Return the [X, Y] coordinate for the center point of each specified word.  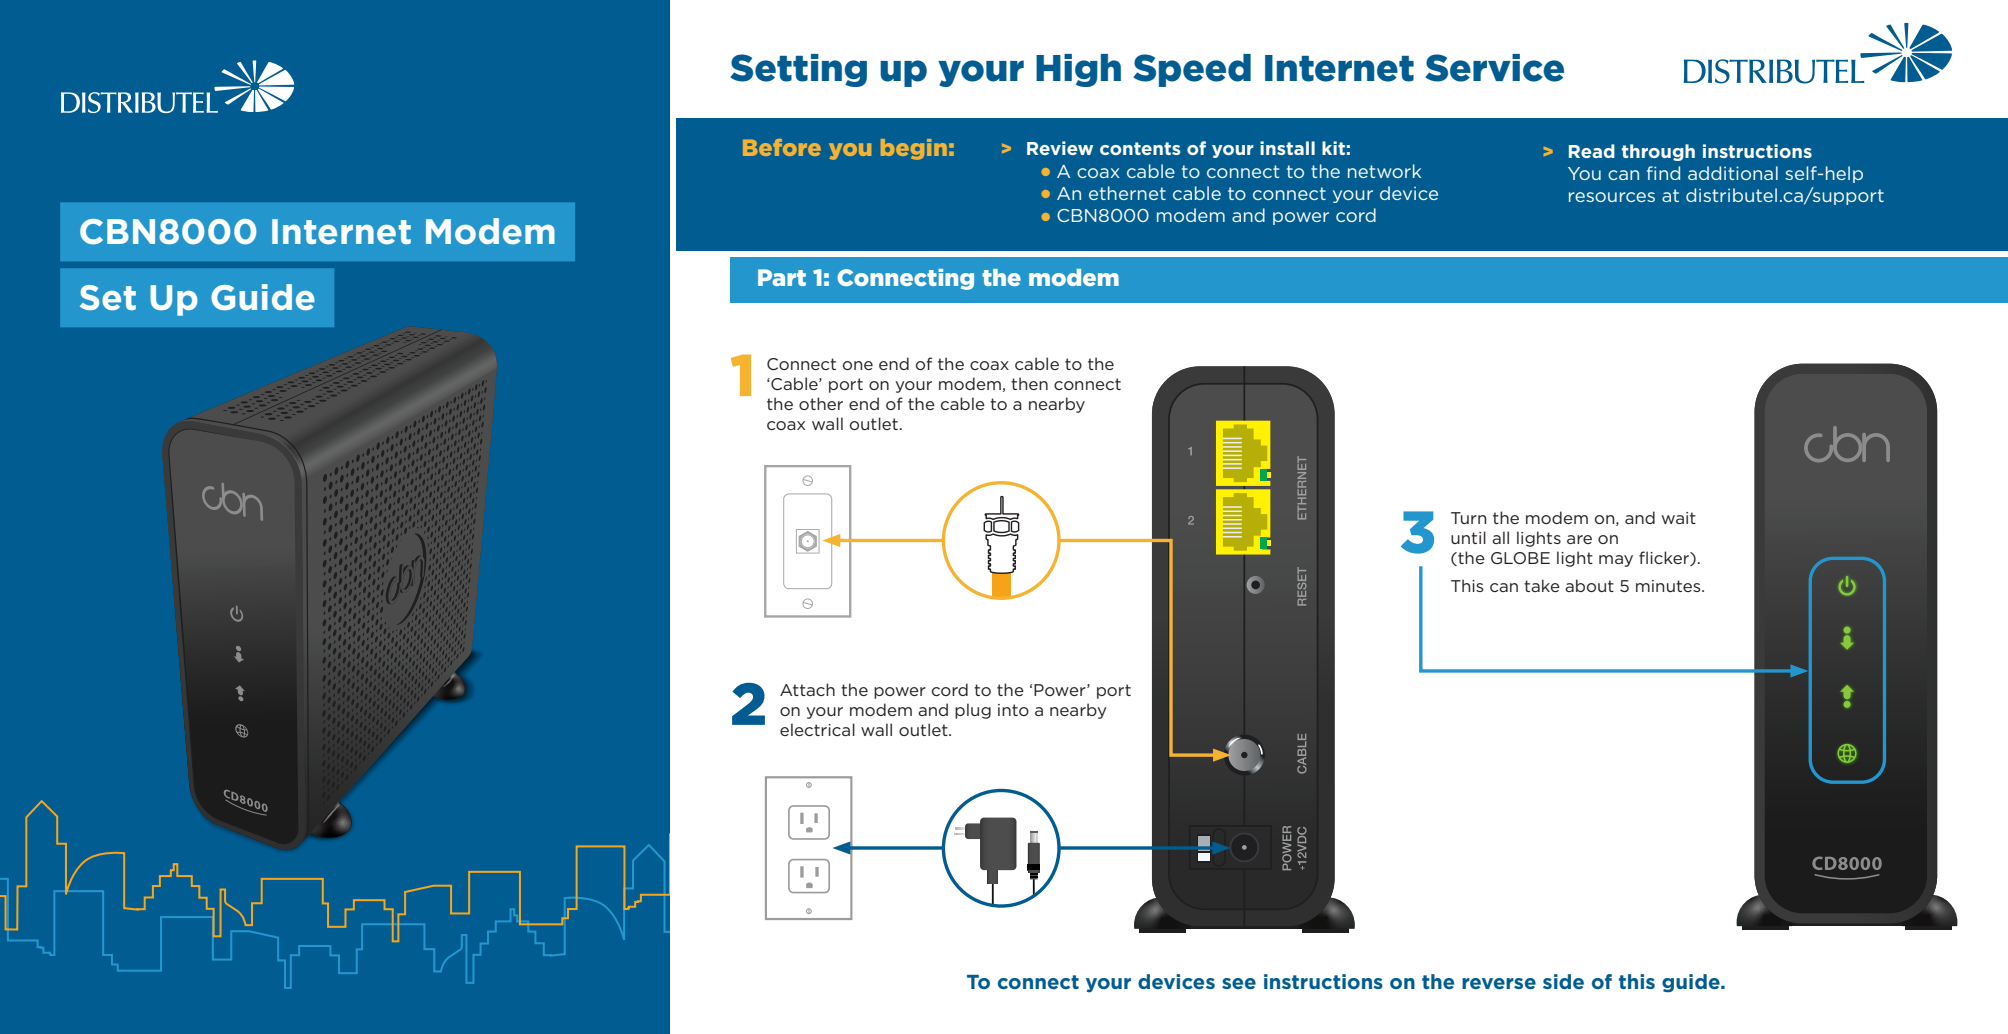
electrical [817, 729]
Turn [1468, 518]
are [1579, 539]
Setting [798, 70]
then [1029, 383]
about [1589, 585]
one [858, 365]
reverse [1499, 983]
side [1563, 981]
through [1658, 152]
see [1239, 983]
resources [1612, 197]
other [821, 403]
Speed [1192, 70]
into [1013, 710]
